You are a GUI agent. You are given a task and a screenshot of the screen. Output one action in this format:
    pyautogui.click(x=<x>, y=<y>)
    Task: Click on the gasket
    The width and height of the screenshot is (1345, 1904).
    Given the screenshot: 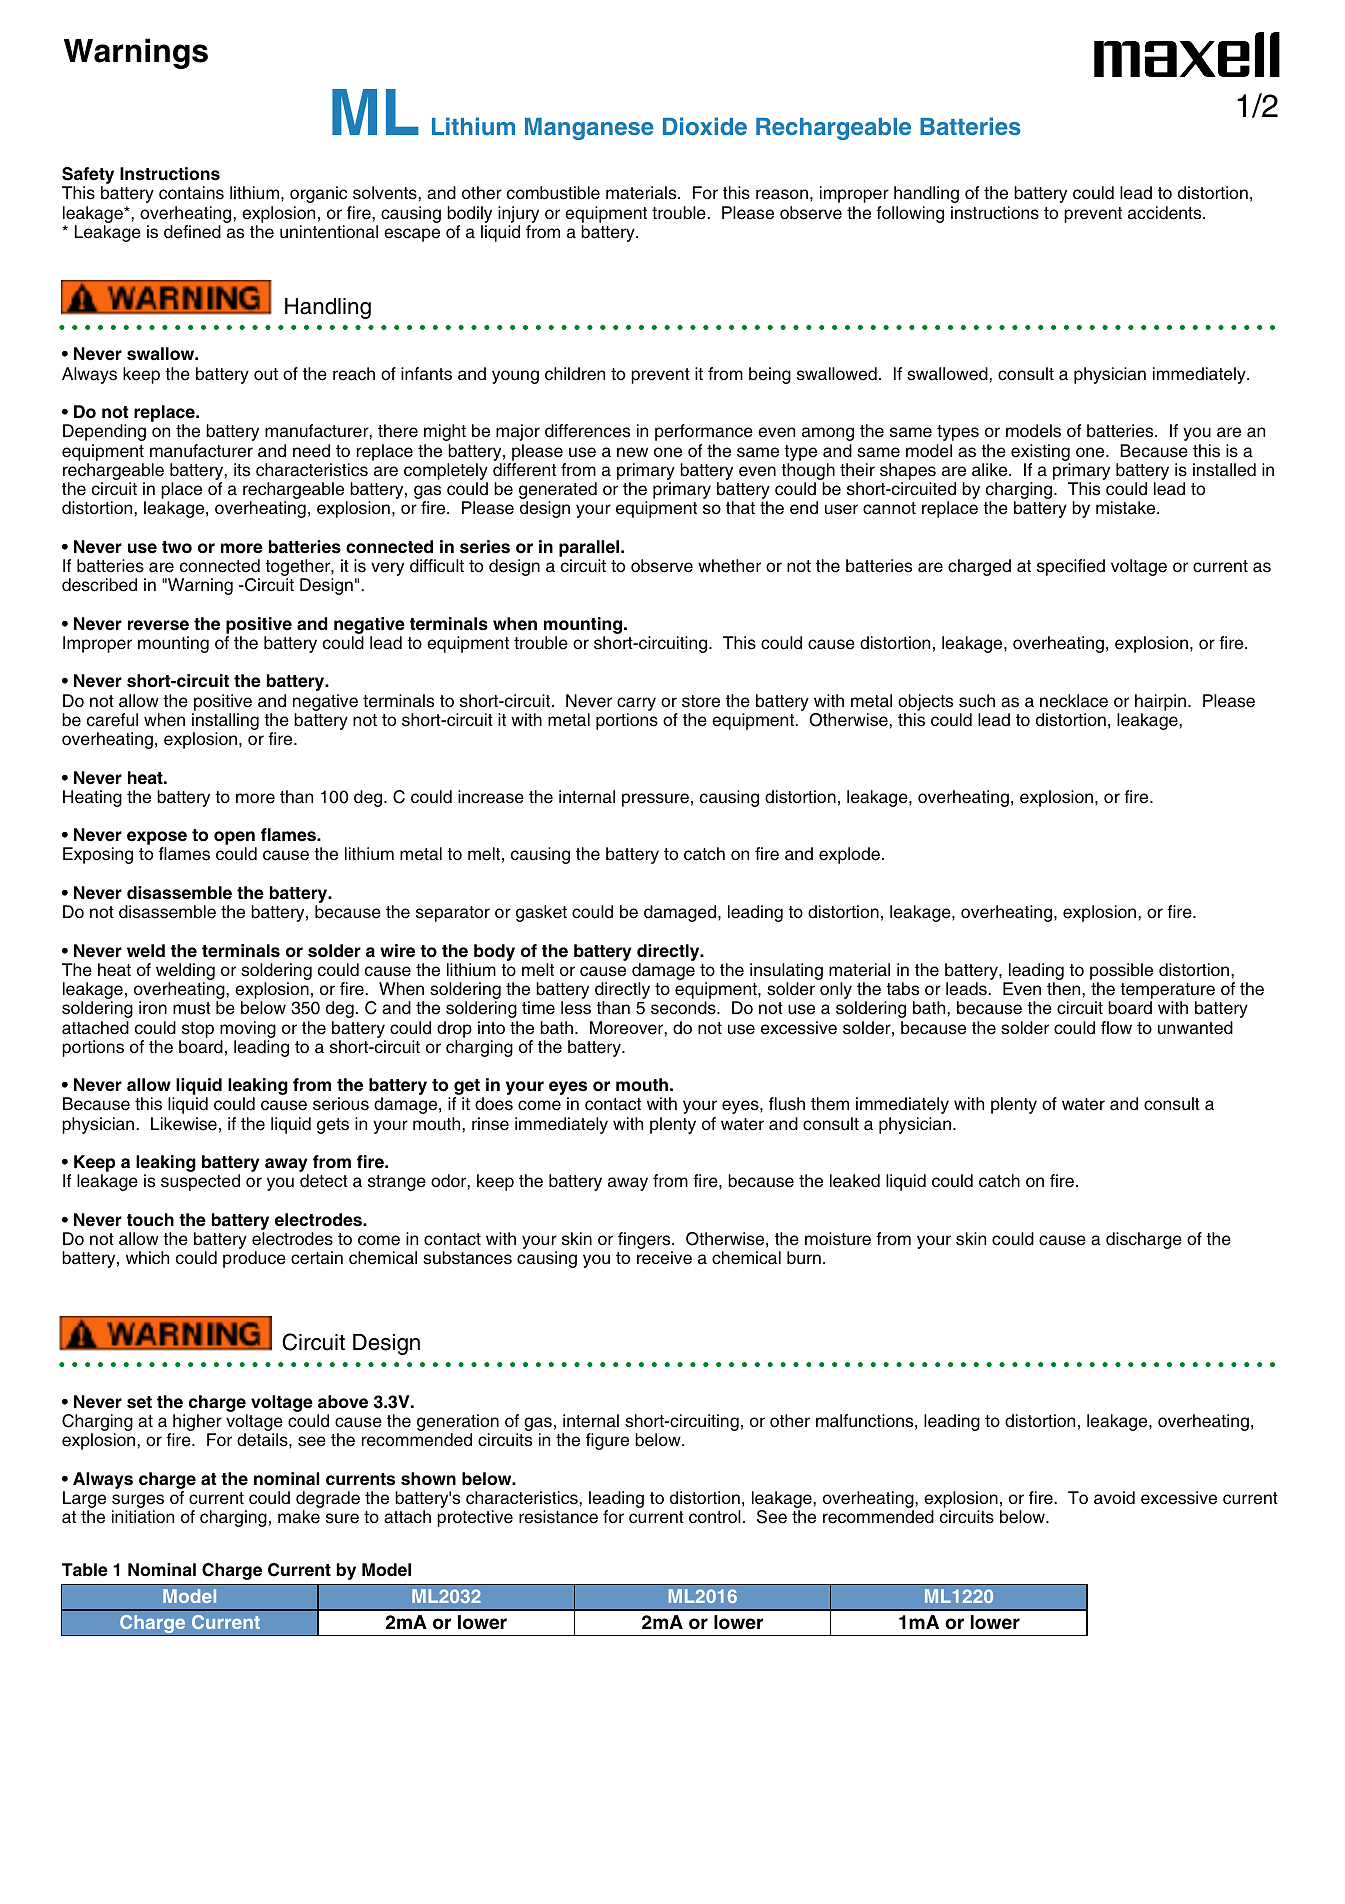 What is the action you would take?
    pyautogui.click(x=541, y=913)
